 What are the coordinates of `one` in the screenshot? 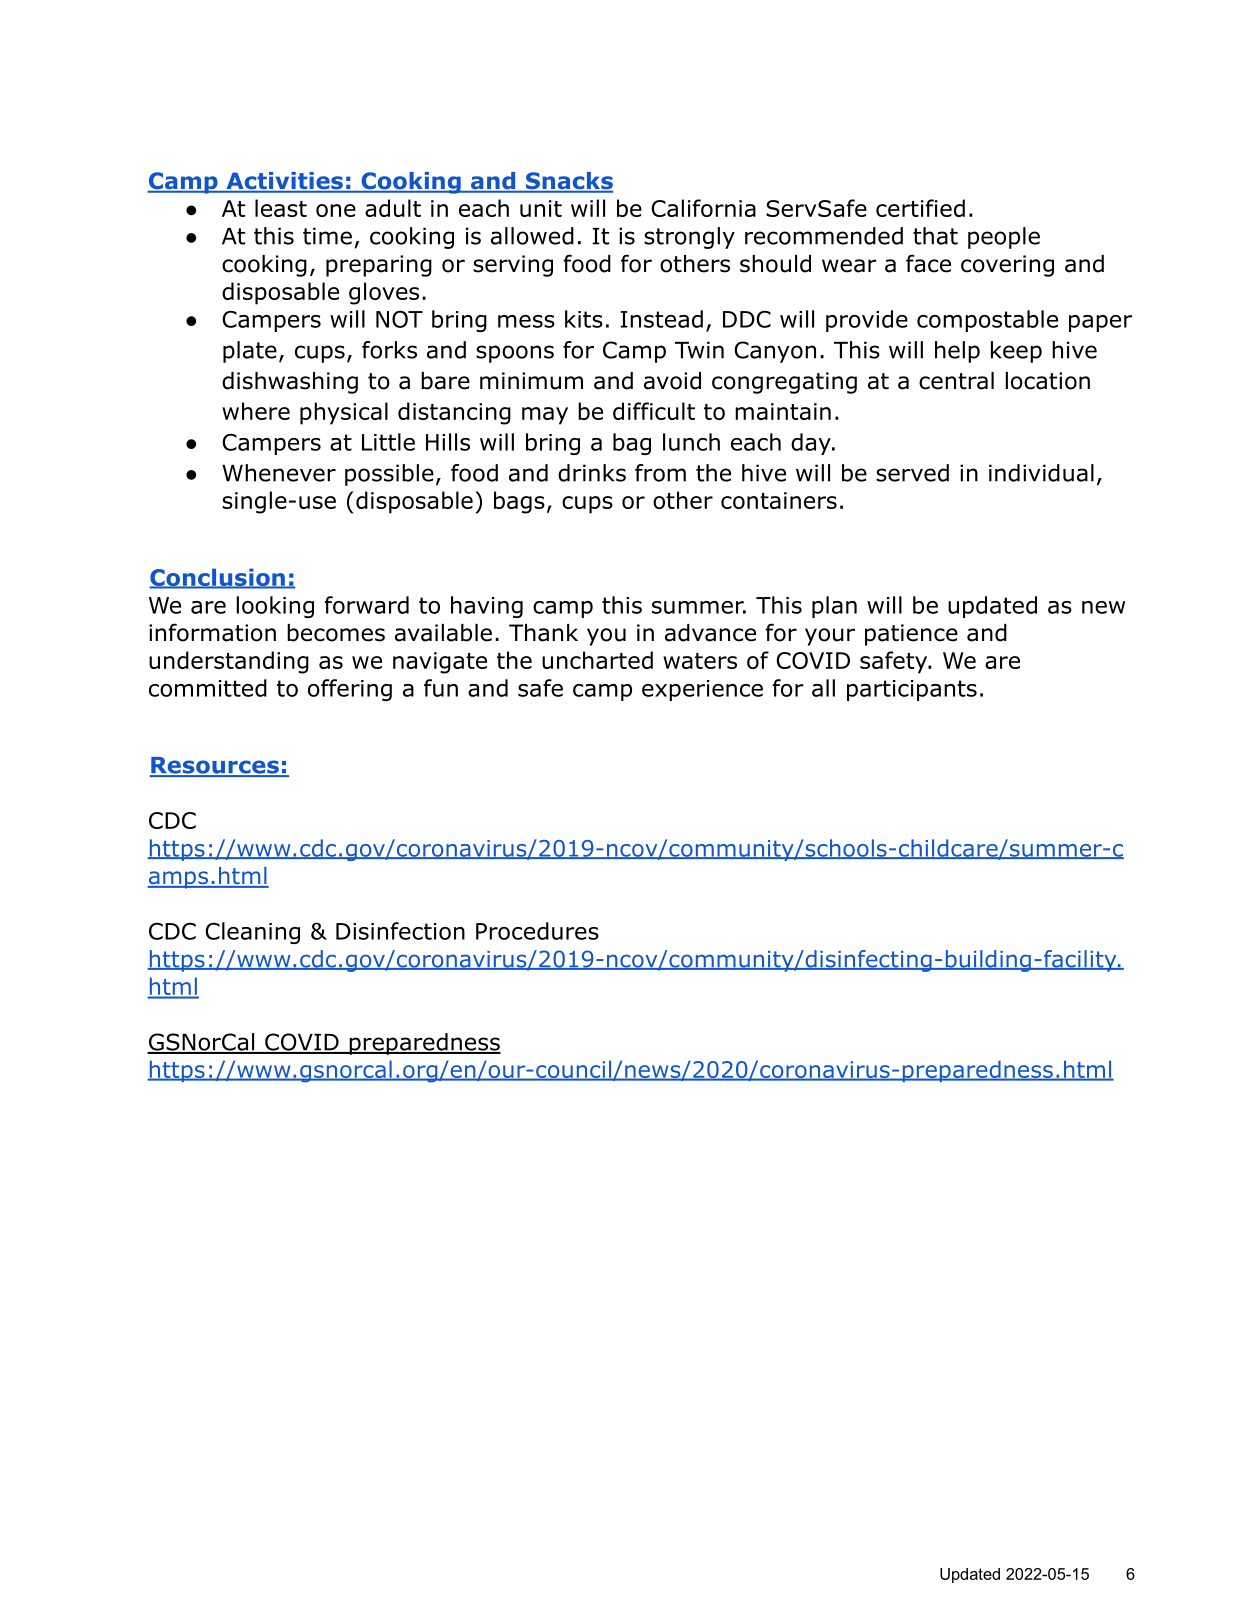 It's located at (336, 210).
